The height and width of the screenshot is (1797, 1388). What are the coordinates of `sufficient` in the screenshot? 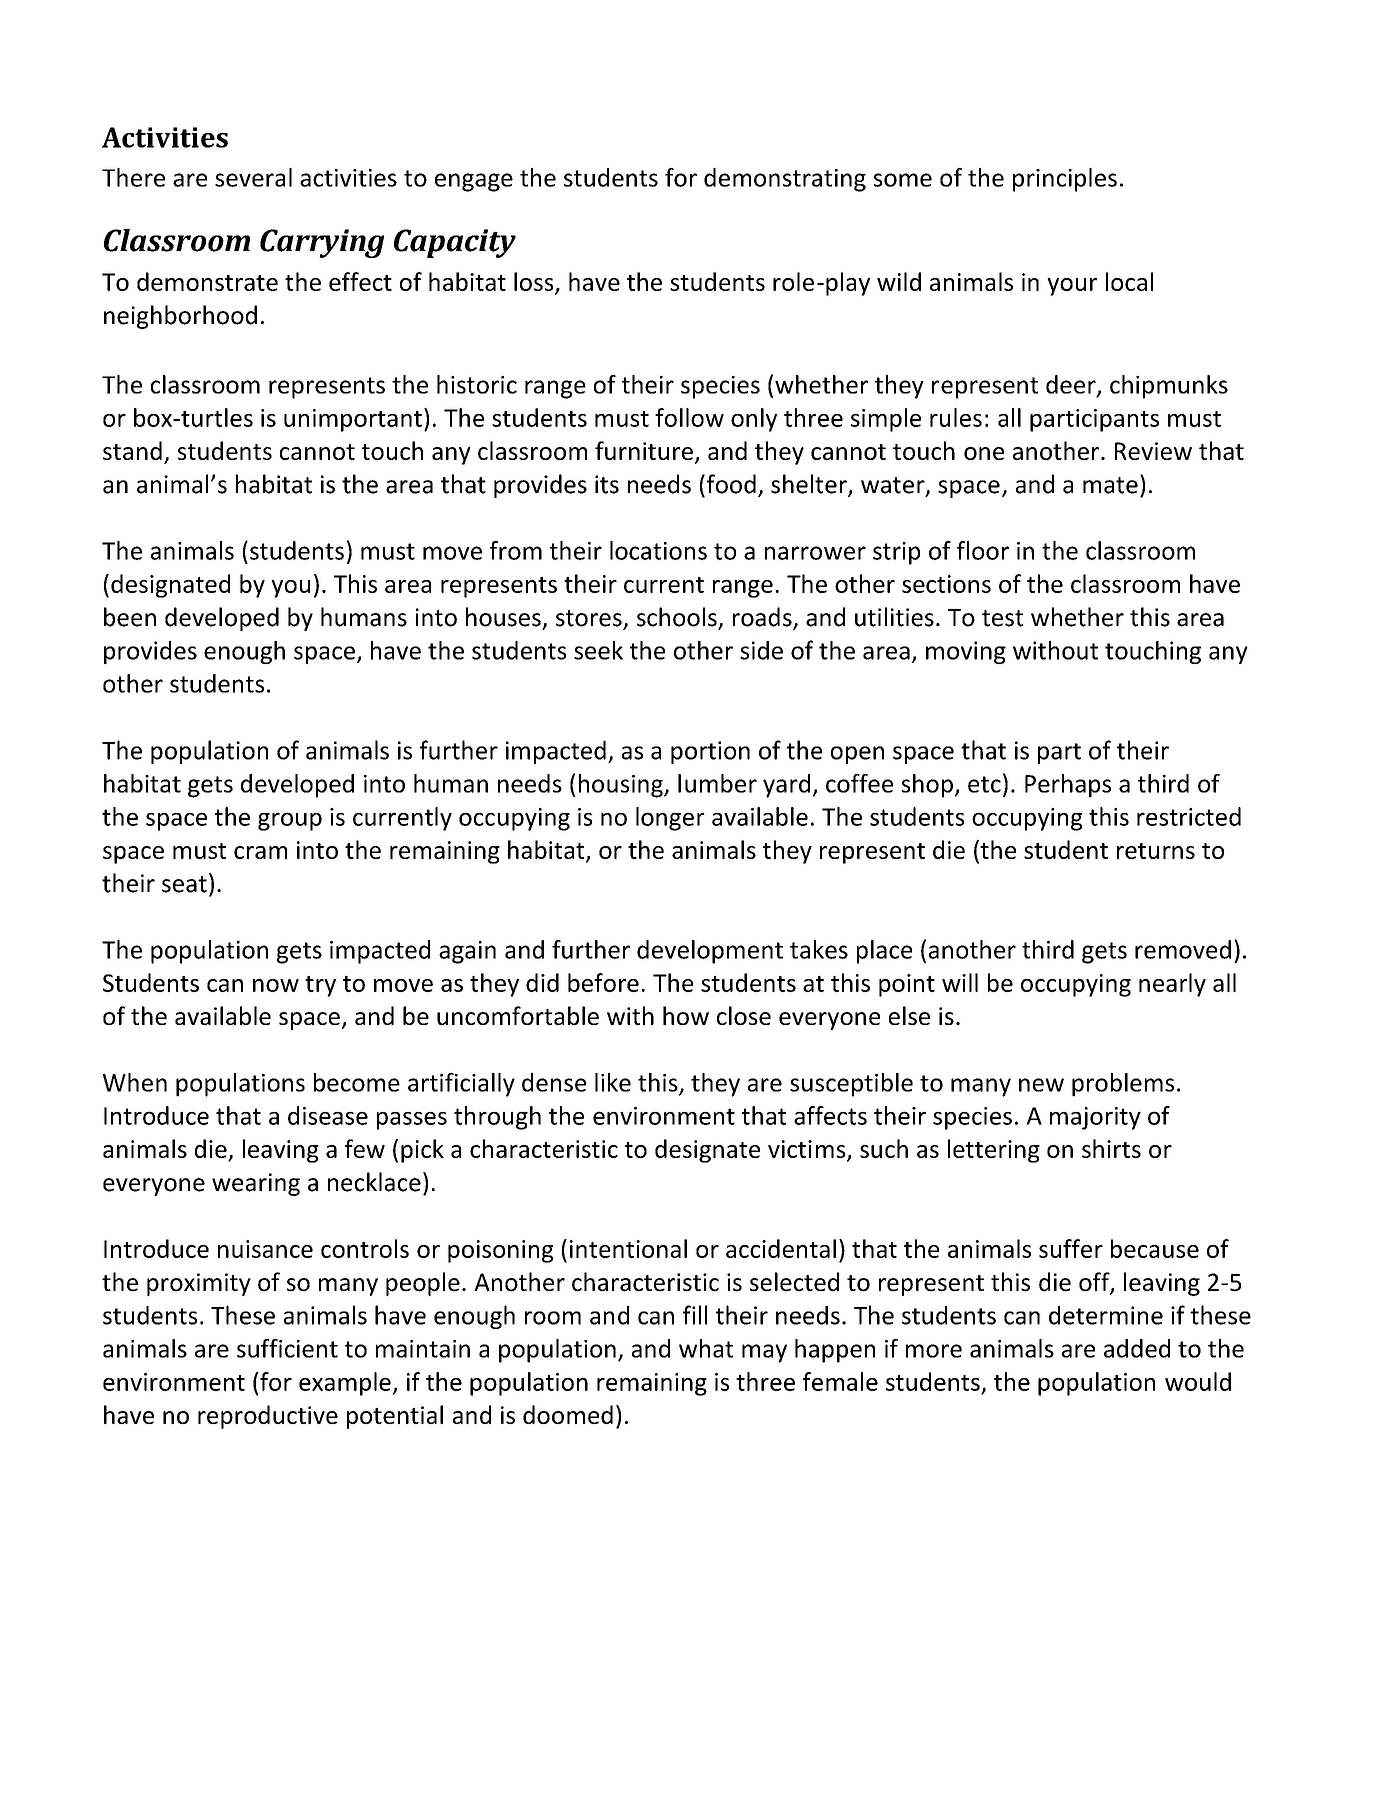 It's located at (287, 1348).
